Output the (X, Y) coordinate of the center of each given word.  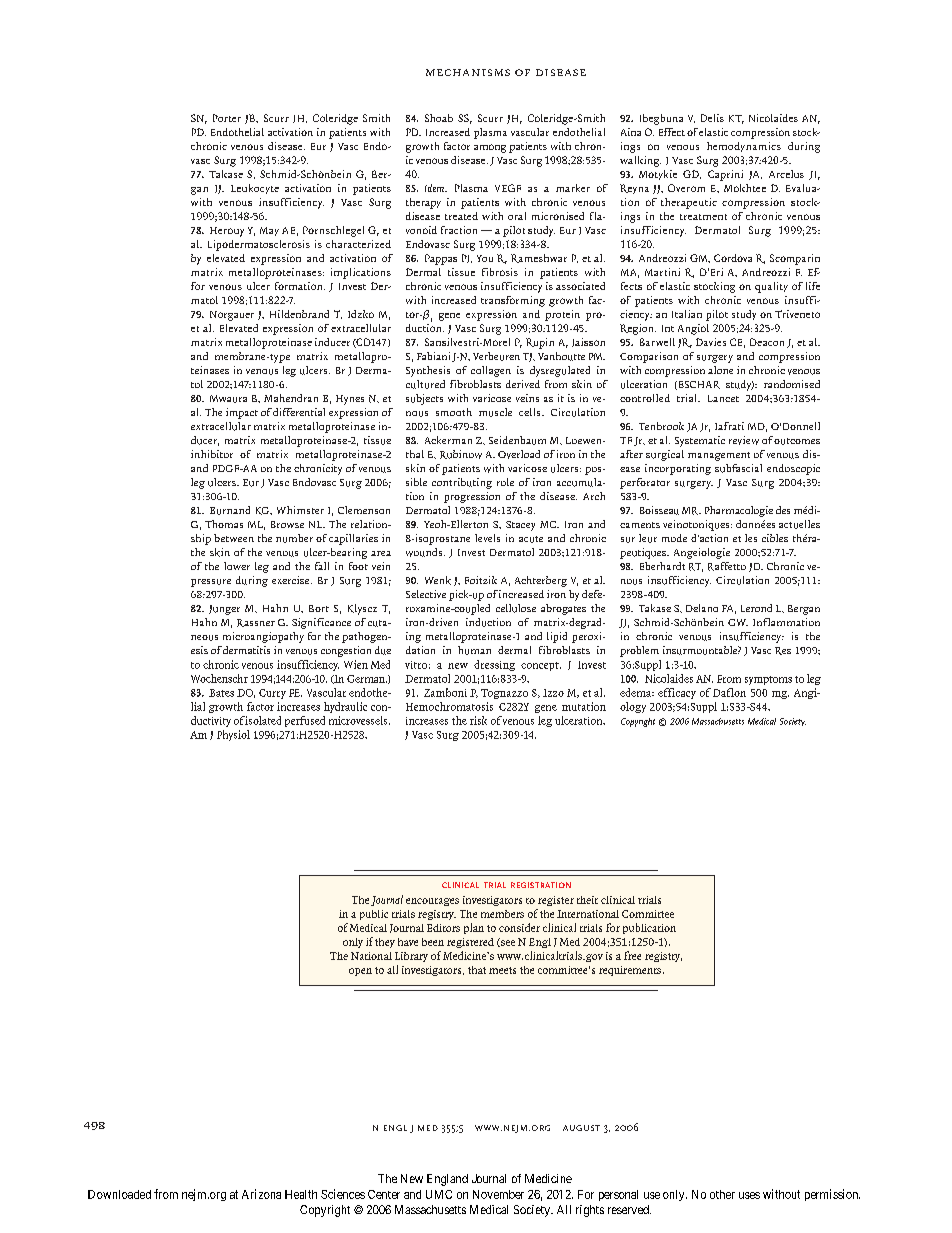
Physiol (233, 735)
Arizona (261, 1194)
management (719, 456)
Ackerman (448, 440)
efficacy (677, 693)
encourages (432, 902)
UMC (439, 1194)
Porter (227, 118)
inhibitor (212, 454)
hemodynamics (744, 147)
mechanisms (468, 72)
